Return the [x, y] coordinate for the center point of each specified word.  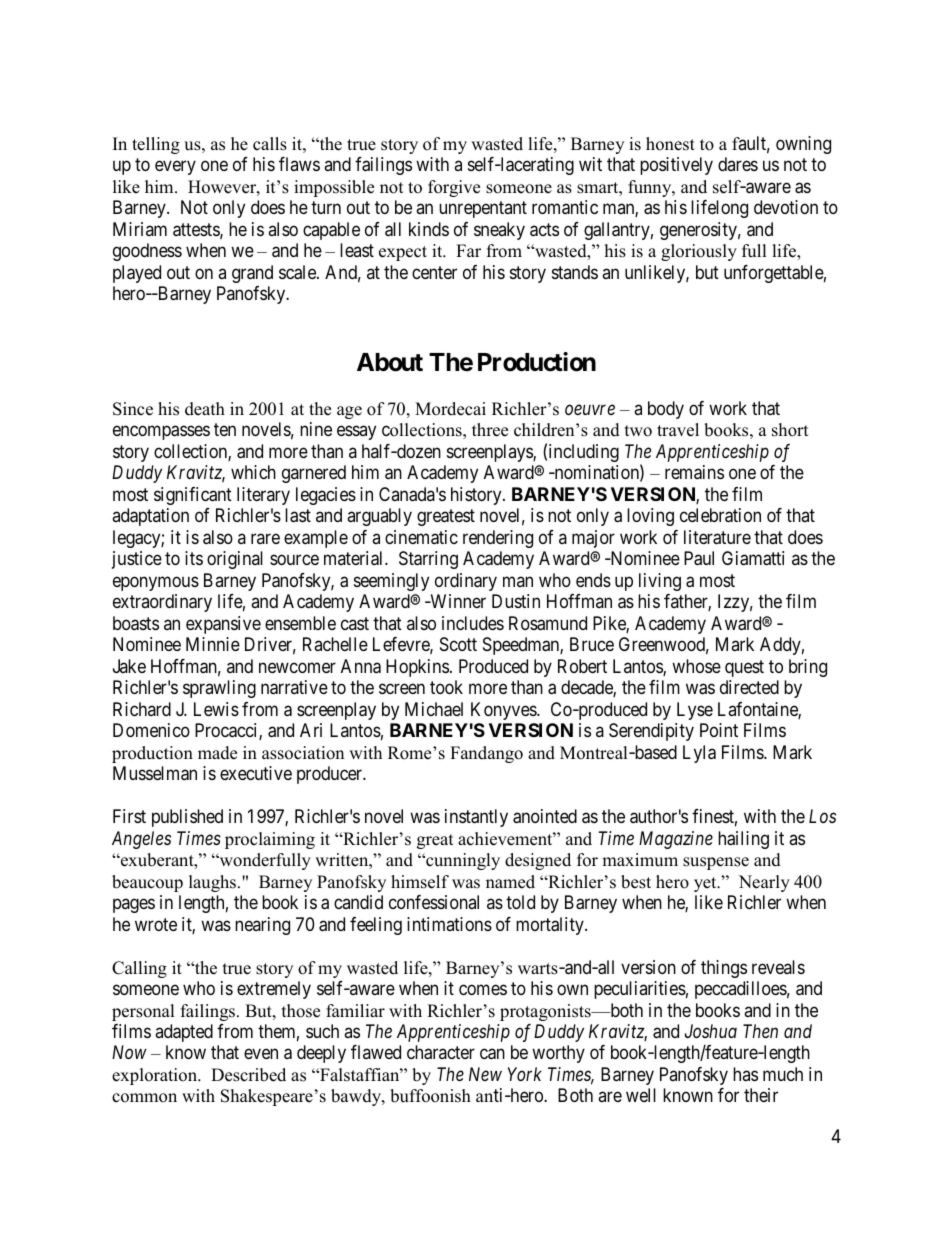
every [175, 168]
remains [694, 472]
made [217, 753]
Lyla [699, 754]
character [441, 1052]
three [490, 430]
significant [193, 496]
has [745, 1074]
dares [738, 164]
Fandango [486, 754]
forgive [454, 188]
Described [248, 1075]
